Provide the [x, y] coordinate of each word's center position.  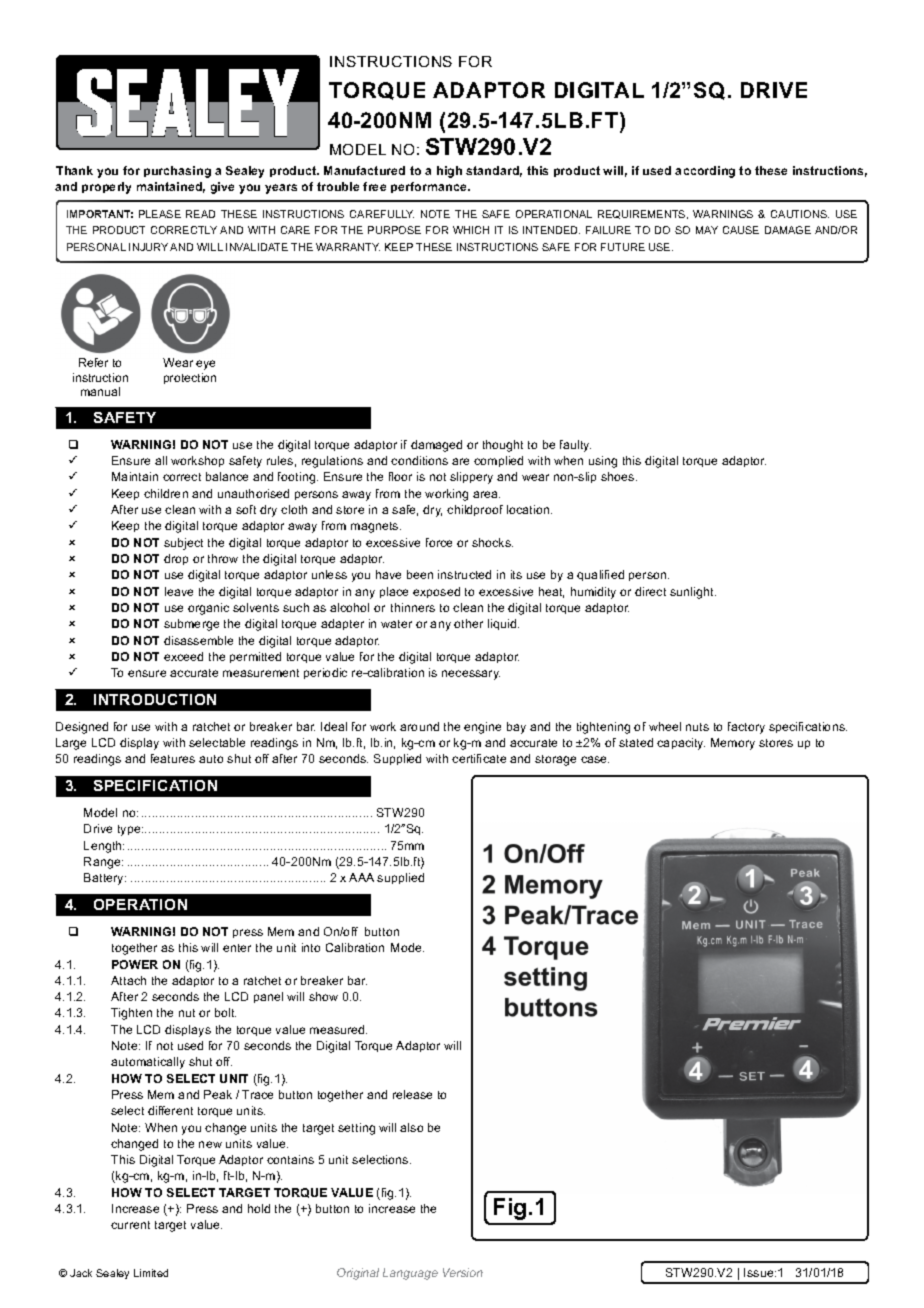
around [419, 726]
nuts [697, 727]
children [166, 493]
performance [430, 187]
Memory [733, 744]
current [130, 1225]
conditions [419, 460]
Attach [128, 980]
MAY [707, 230]
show [323, 996]
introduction [155, 699]
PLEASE [160, 214]
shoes [619, 476]
